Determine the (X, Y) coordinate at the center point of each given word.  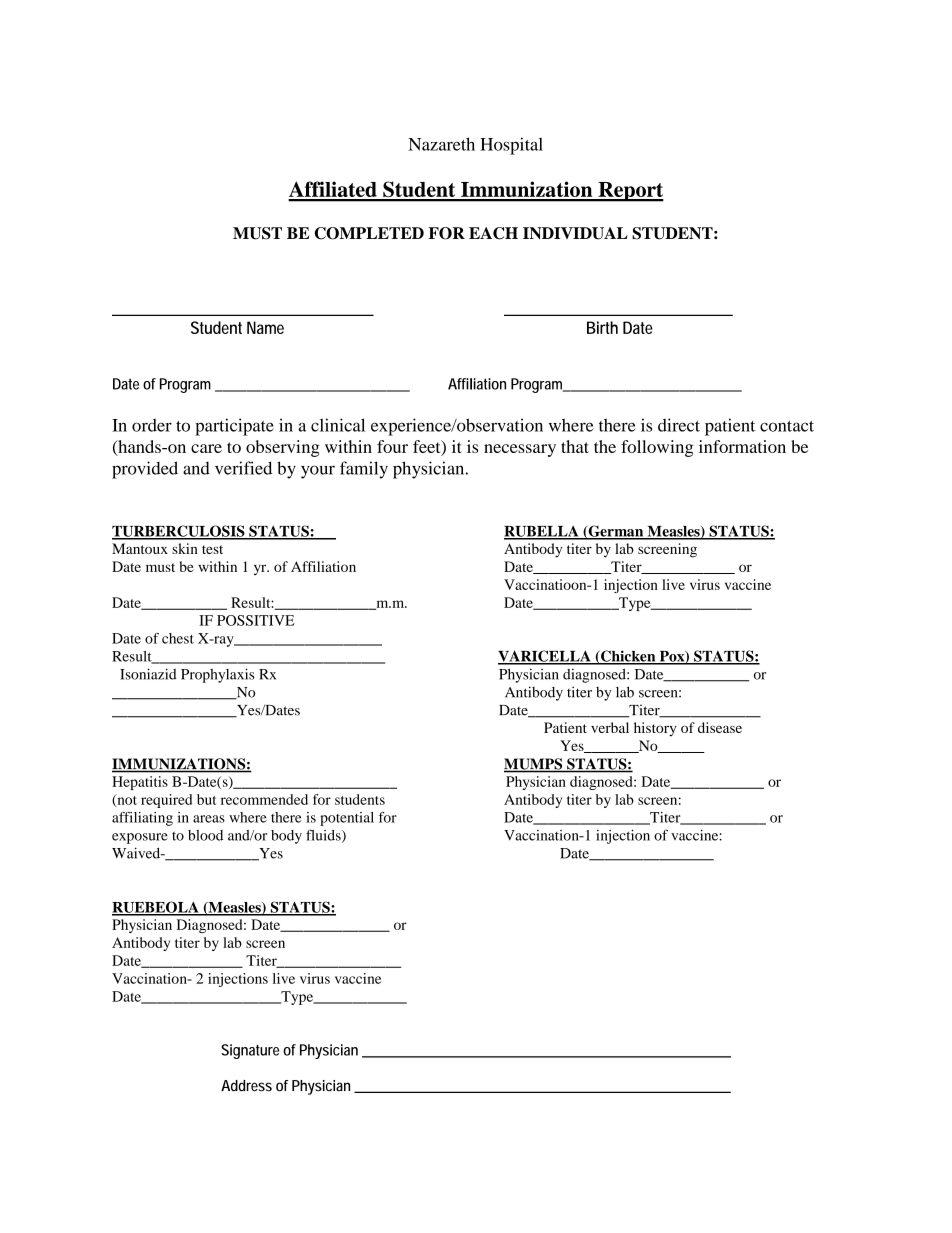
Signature (250, 1051)
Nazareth (441, 144)
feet (428, 447)
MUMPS (534, 765)
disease (720, 727)
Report (630, 192)
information (742, 446)
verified (243, 468)
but (206, 799)
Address (246, 1086)
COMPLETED (369, 233)
